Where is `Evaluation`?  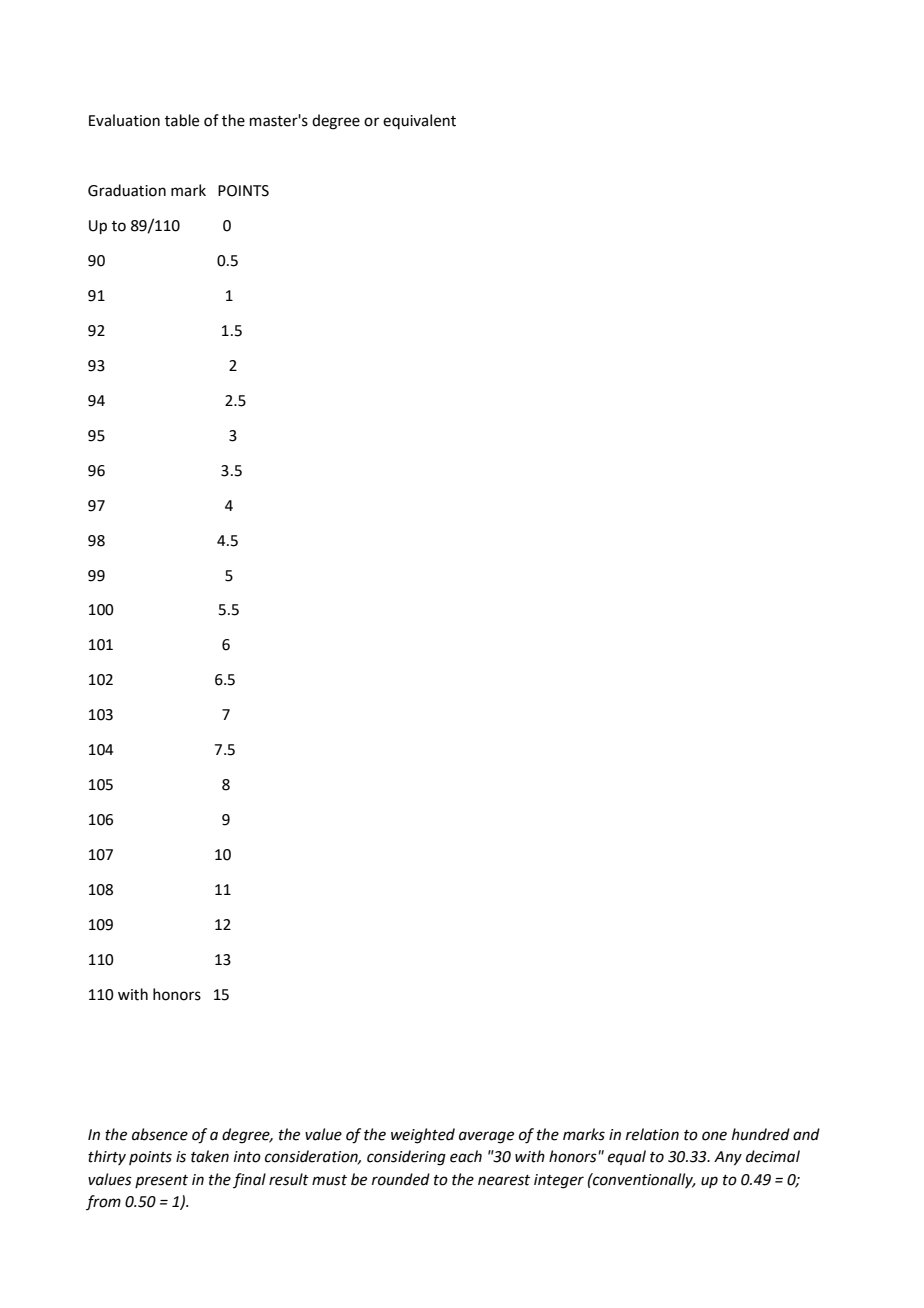 Evaluation is located at coordinates (124, 120).
